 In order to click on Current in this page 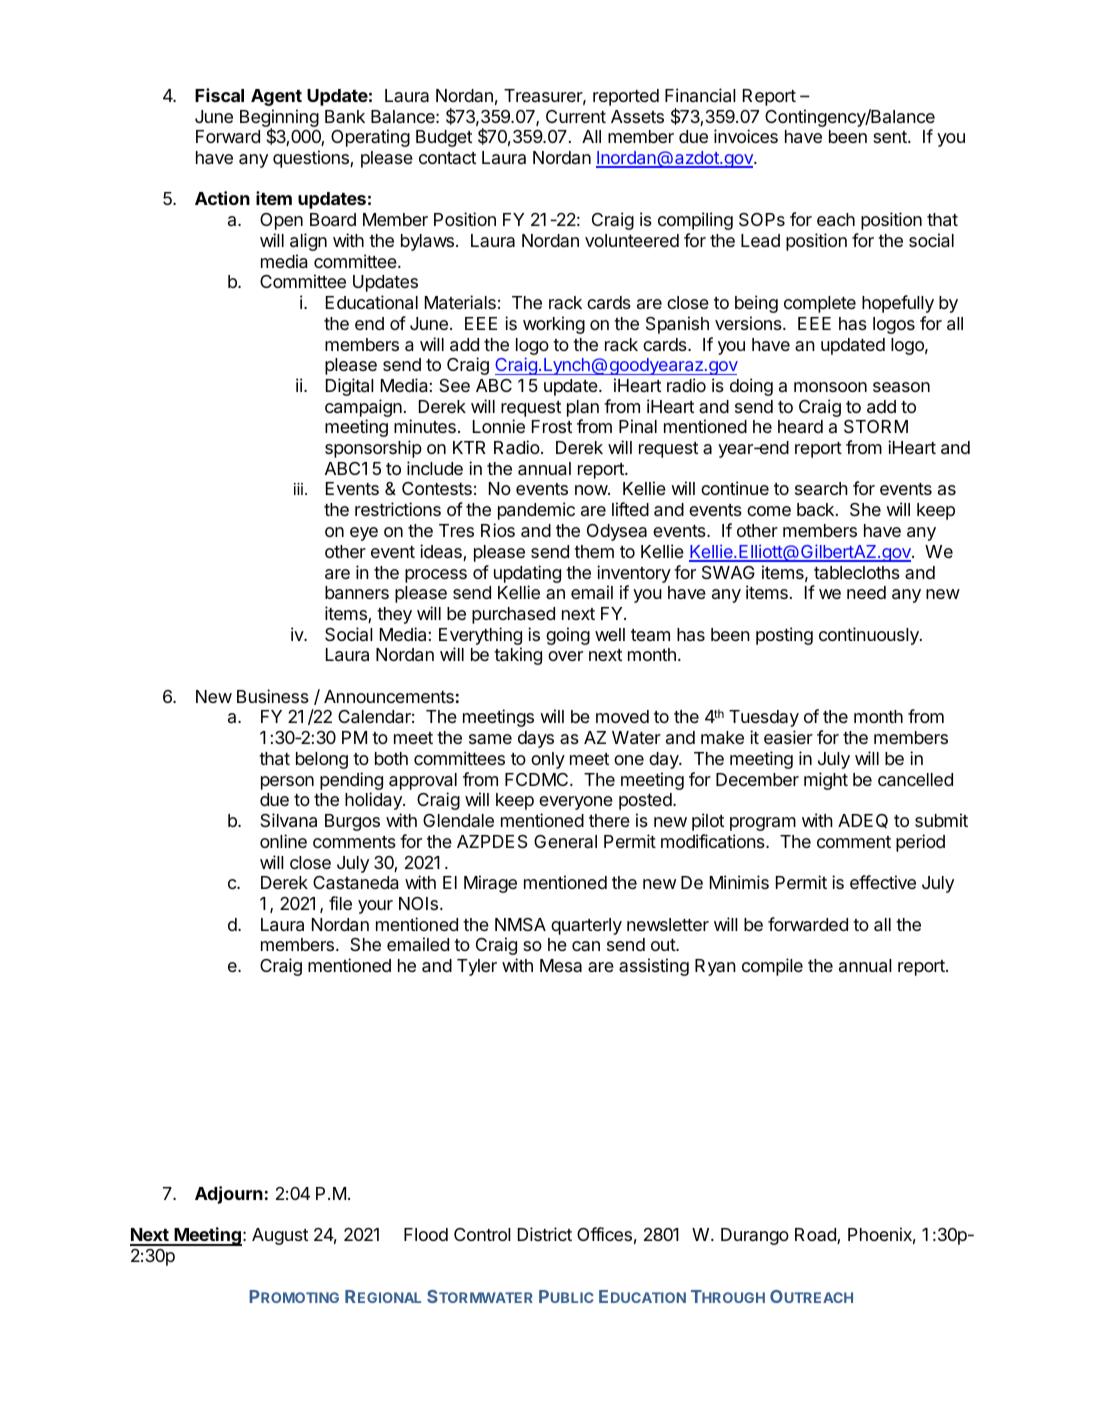, I will do `click(576, 116)`.
